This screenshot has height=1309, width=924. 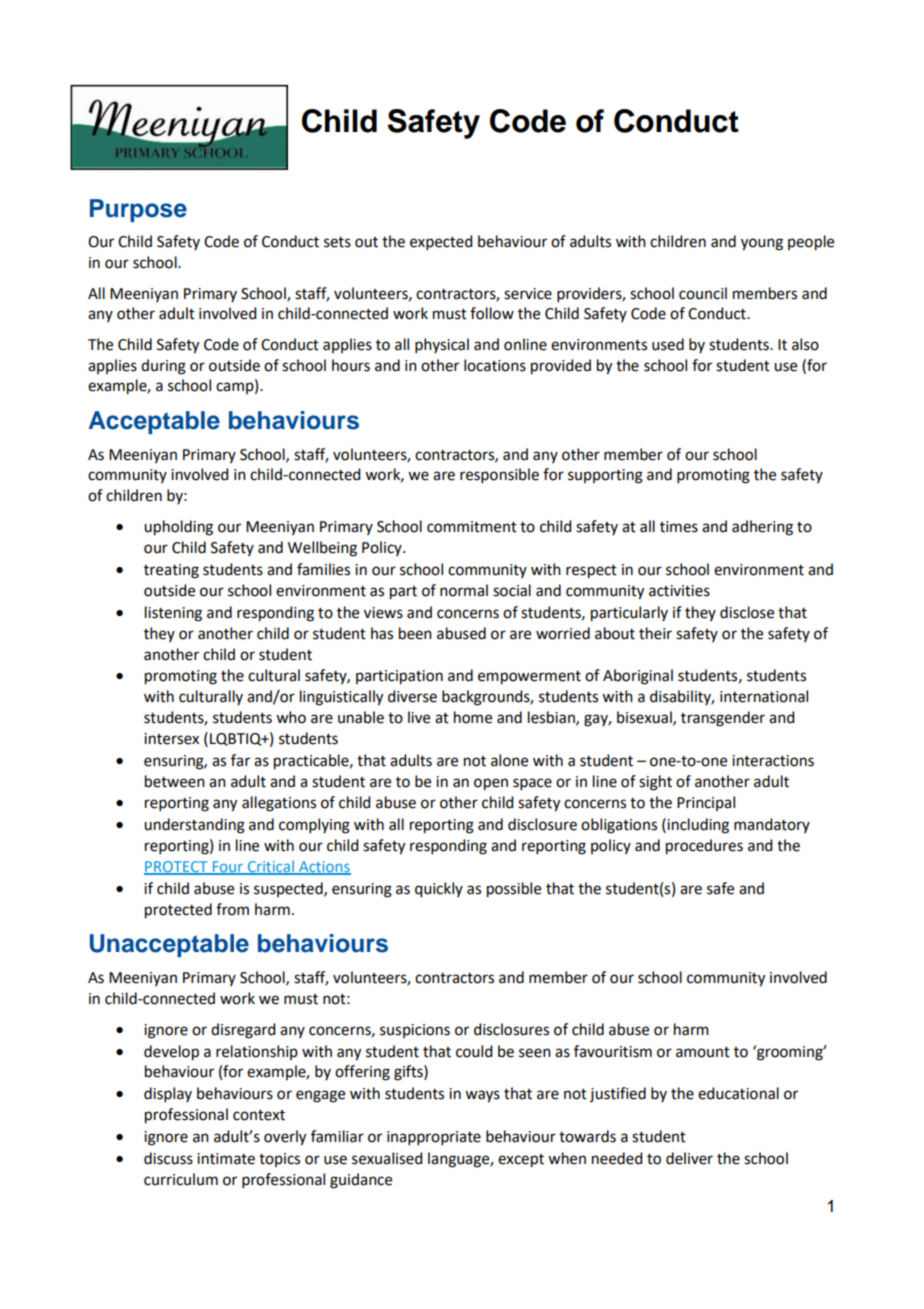 I want to click on transgender, so click(x=723, y=719).
